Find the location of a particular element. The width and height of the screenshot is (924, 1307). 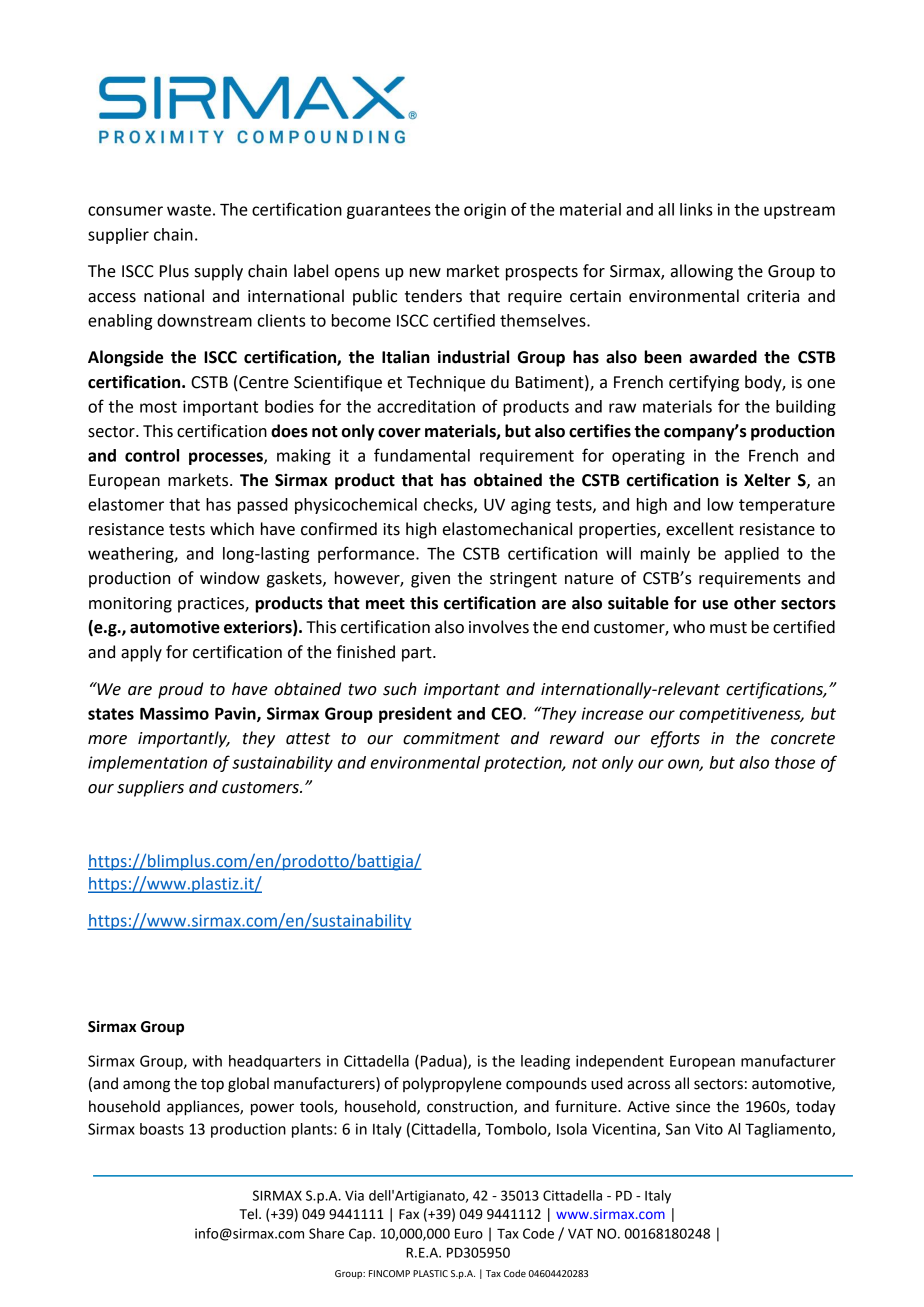

implementation is located at coordinates (147, 764).
